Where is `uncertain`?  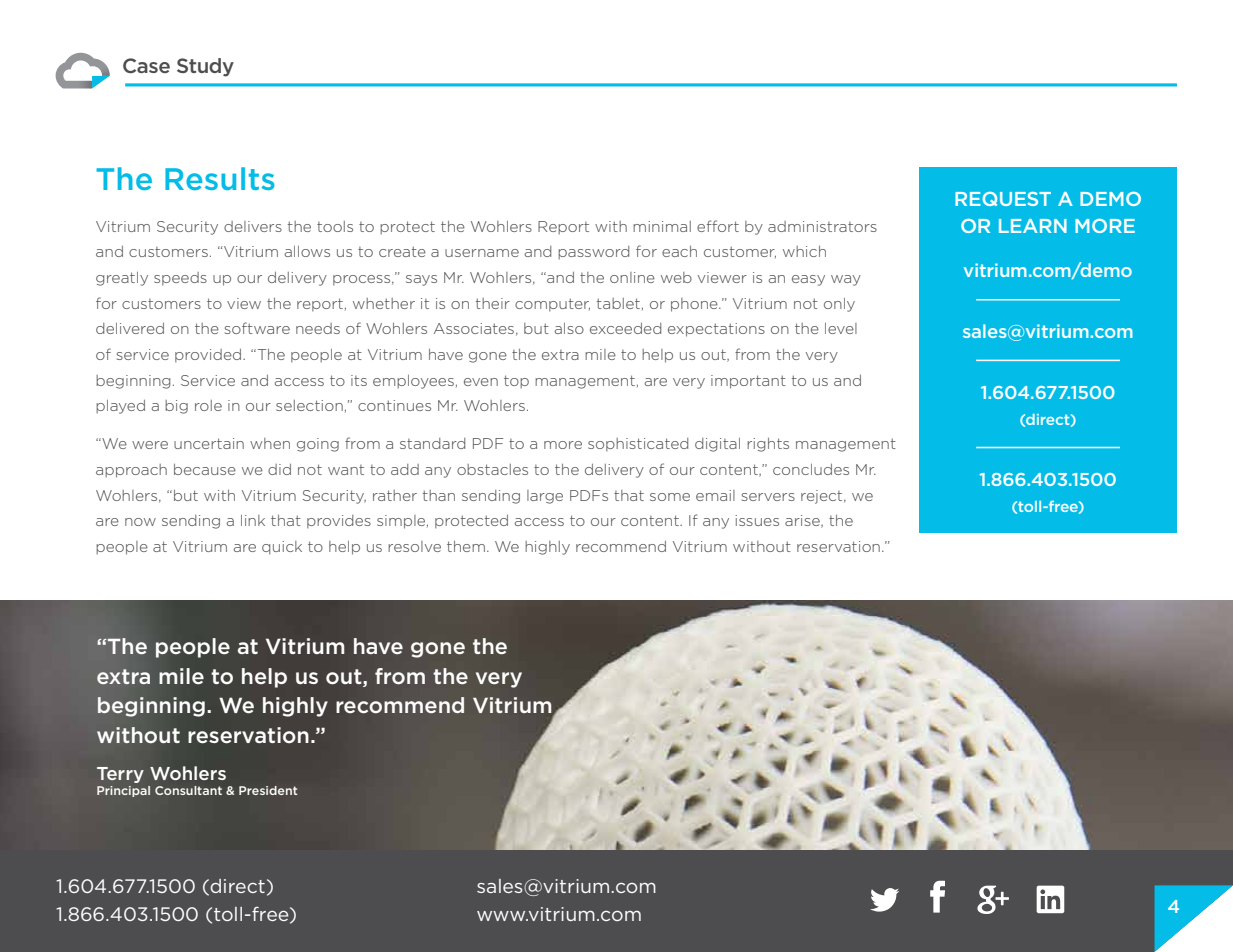 uncertain is located at coordinates (209, 443).
